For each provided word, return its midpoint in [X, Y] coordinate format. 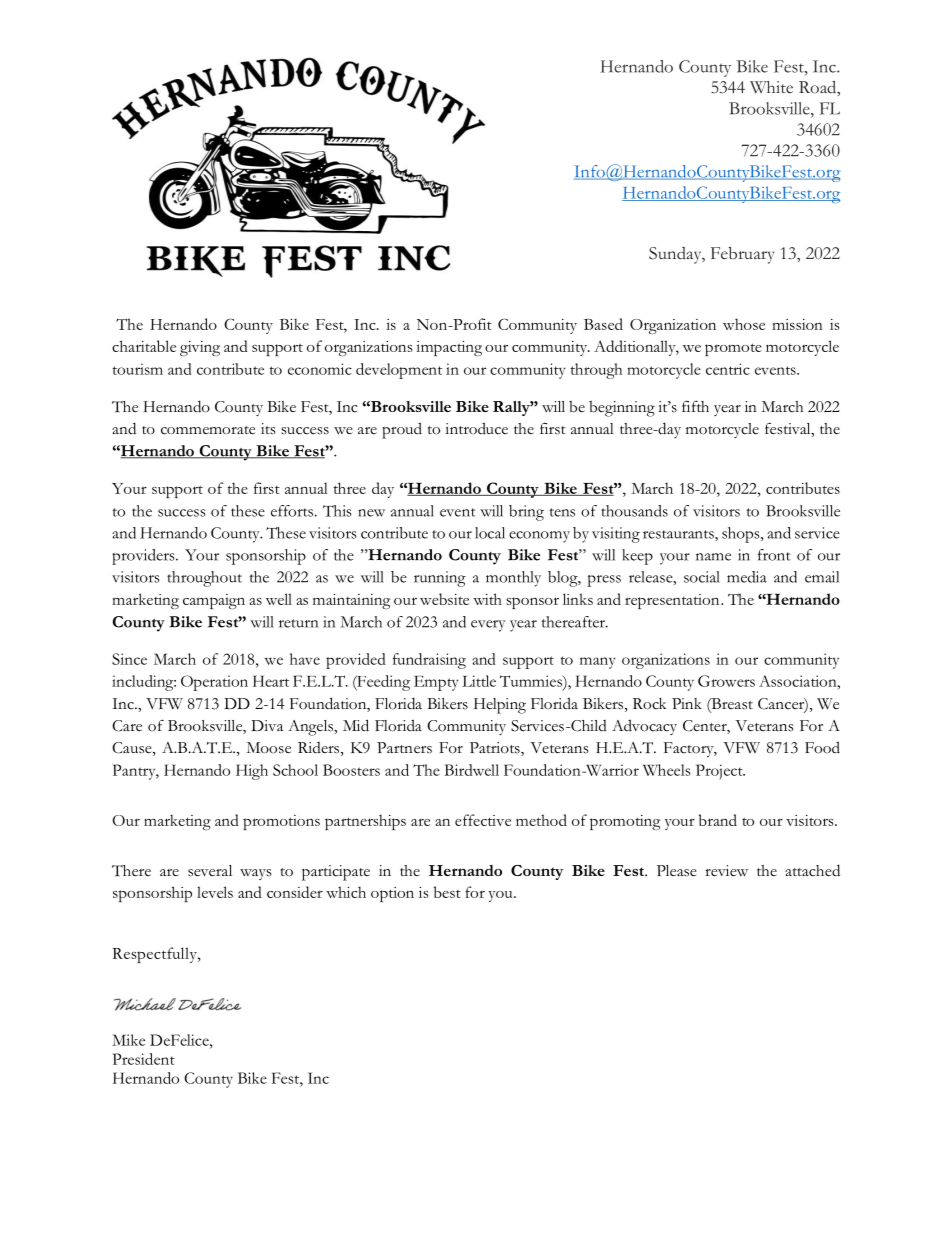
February [743, 255]
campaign [214, 601]
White [771, 87]
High [252, 772]
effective [483, 820]
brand [718, 820]
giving [200, 348]
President [144, 1059]
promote [733, 349]
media [747, 577]
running [440, 579]
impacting [449, 348]
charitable [144, 346]
